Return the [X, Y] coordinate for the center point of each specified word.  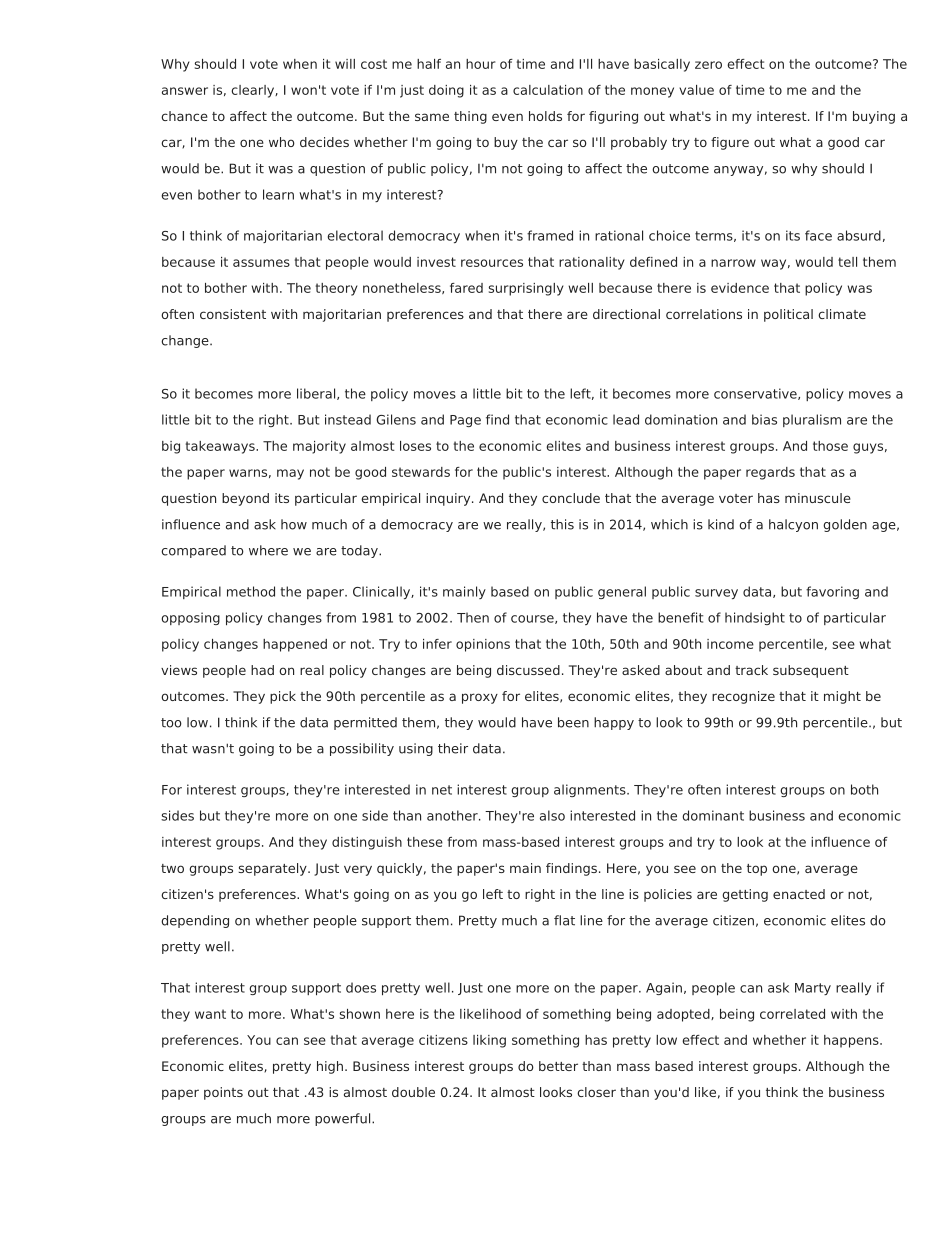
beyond [245, 499]
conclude [571, 498]
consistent [233, 314]
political [788, 315]
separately [273, 869]
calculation [548, 90]
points [223, 1093]
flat [564, 920]
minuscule [818, 498]
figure [730, 143]
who [282, 142]
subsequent [811, 671]
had [262, 670]
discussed [528, 670]
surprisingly [526, 289]
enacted [799, 894]
